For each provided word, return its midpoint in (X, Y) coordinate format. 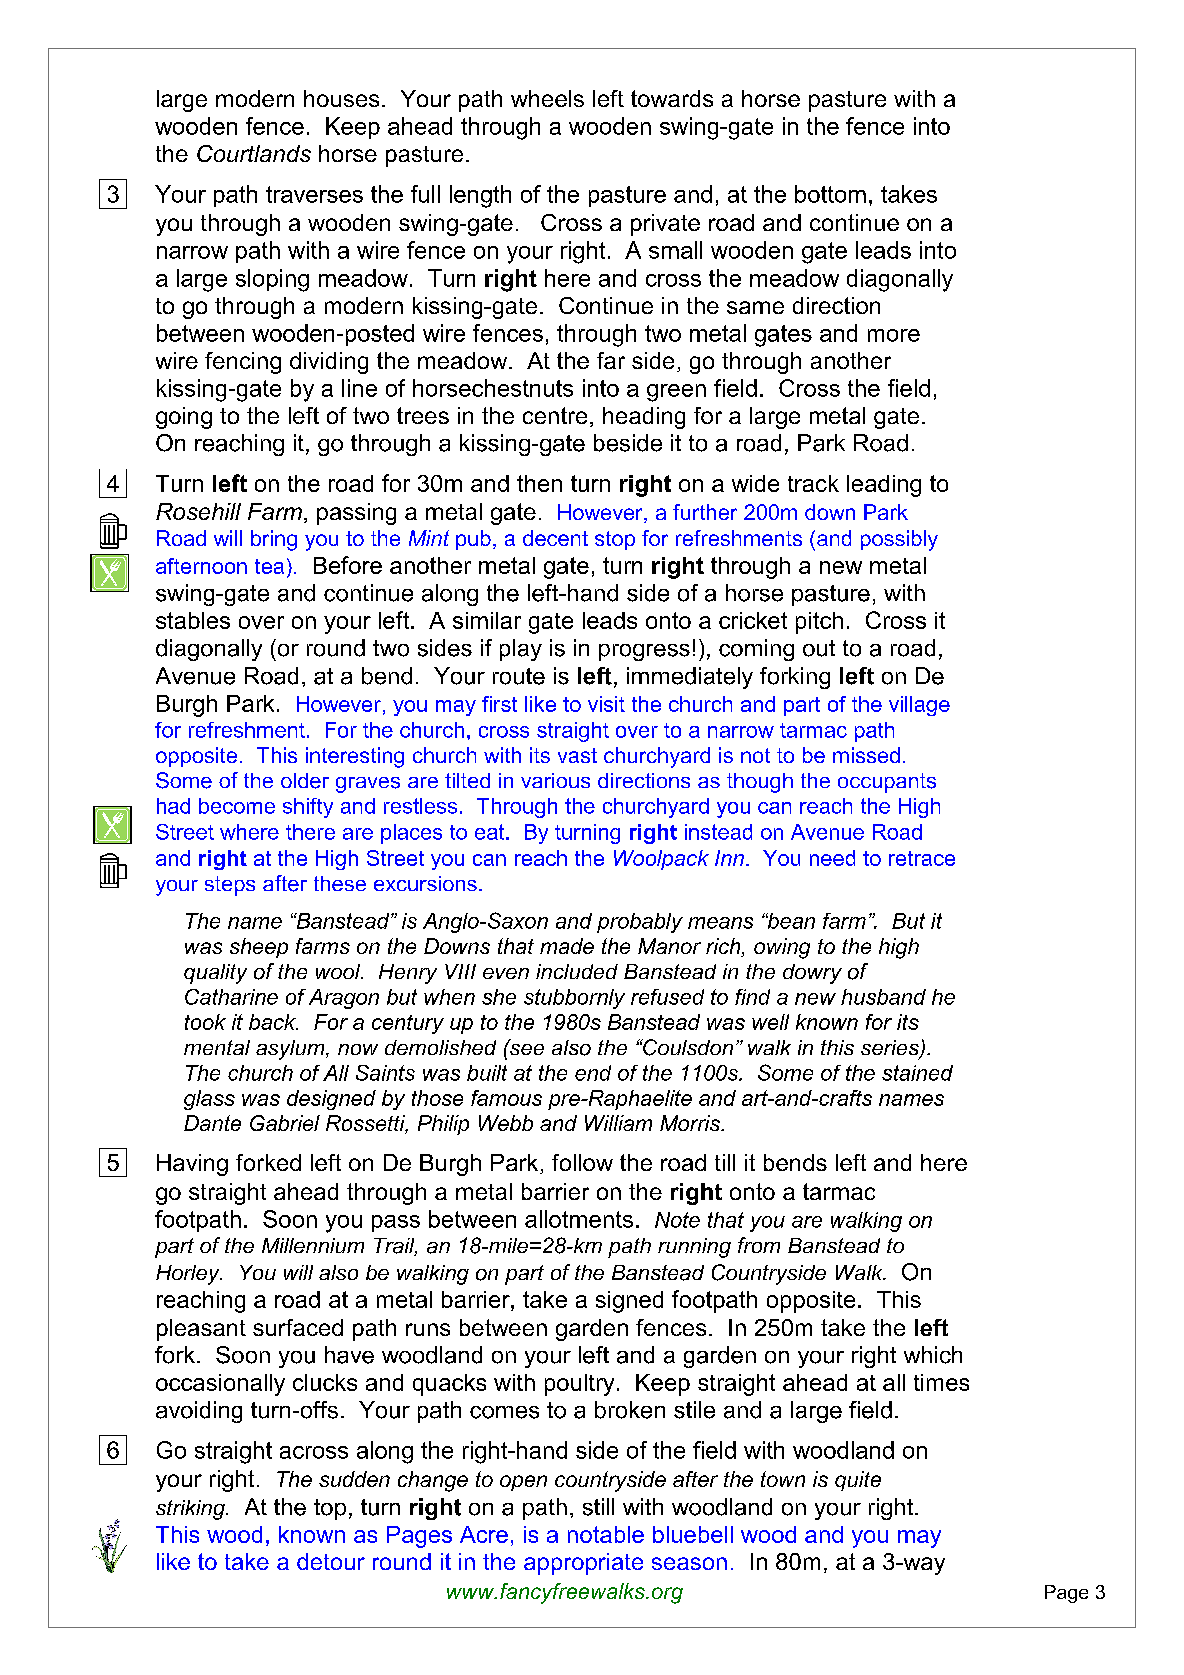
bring (274, 540)
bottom (830, 194)
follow (582, 1162)
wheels (547, 98)
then (539, 483)
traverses (314, 194)
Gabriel (285, 1123)
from (759, 1245)
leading (884, 486)
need (832, 858)
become (237, 806)
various (555, 780)
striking (191, 1510)
